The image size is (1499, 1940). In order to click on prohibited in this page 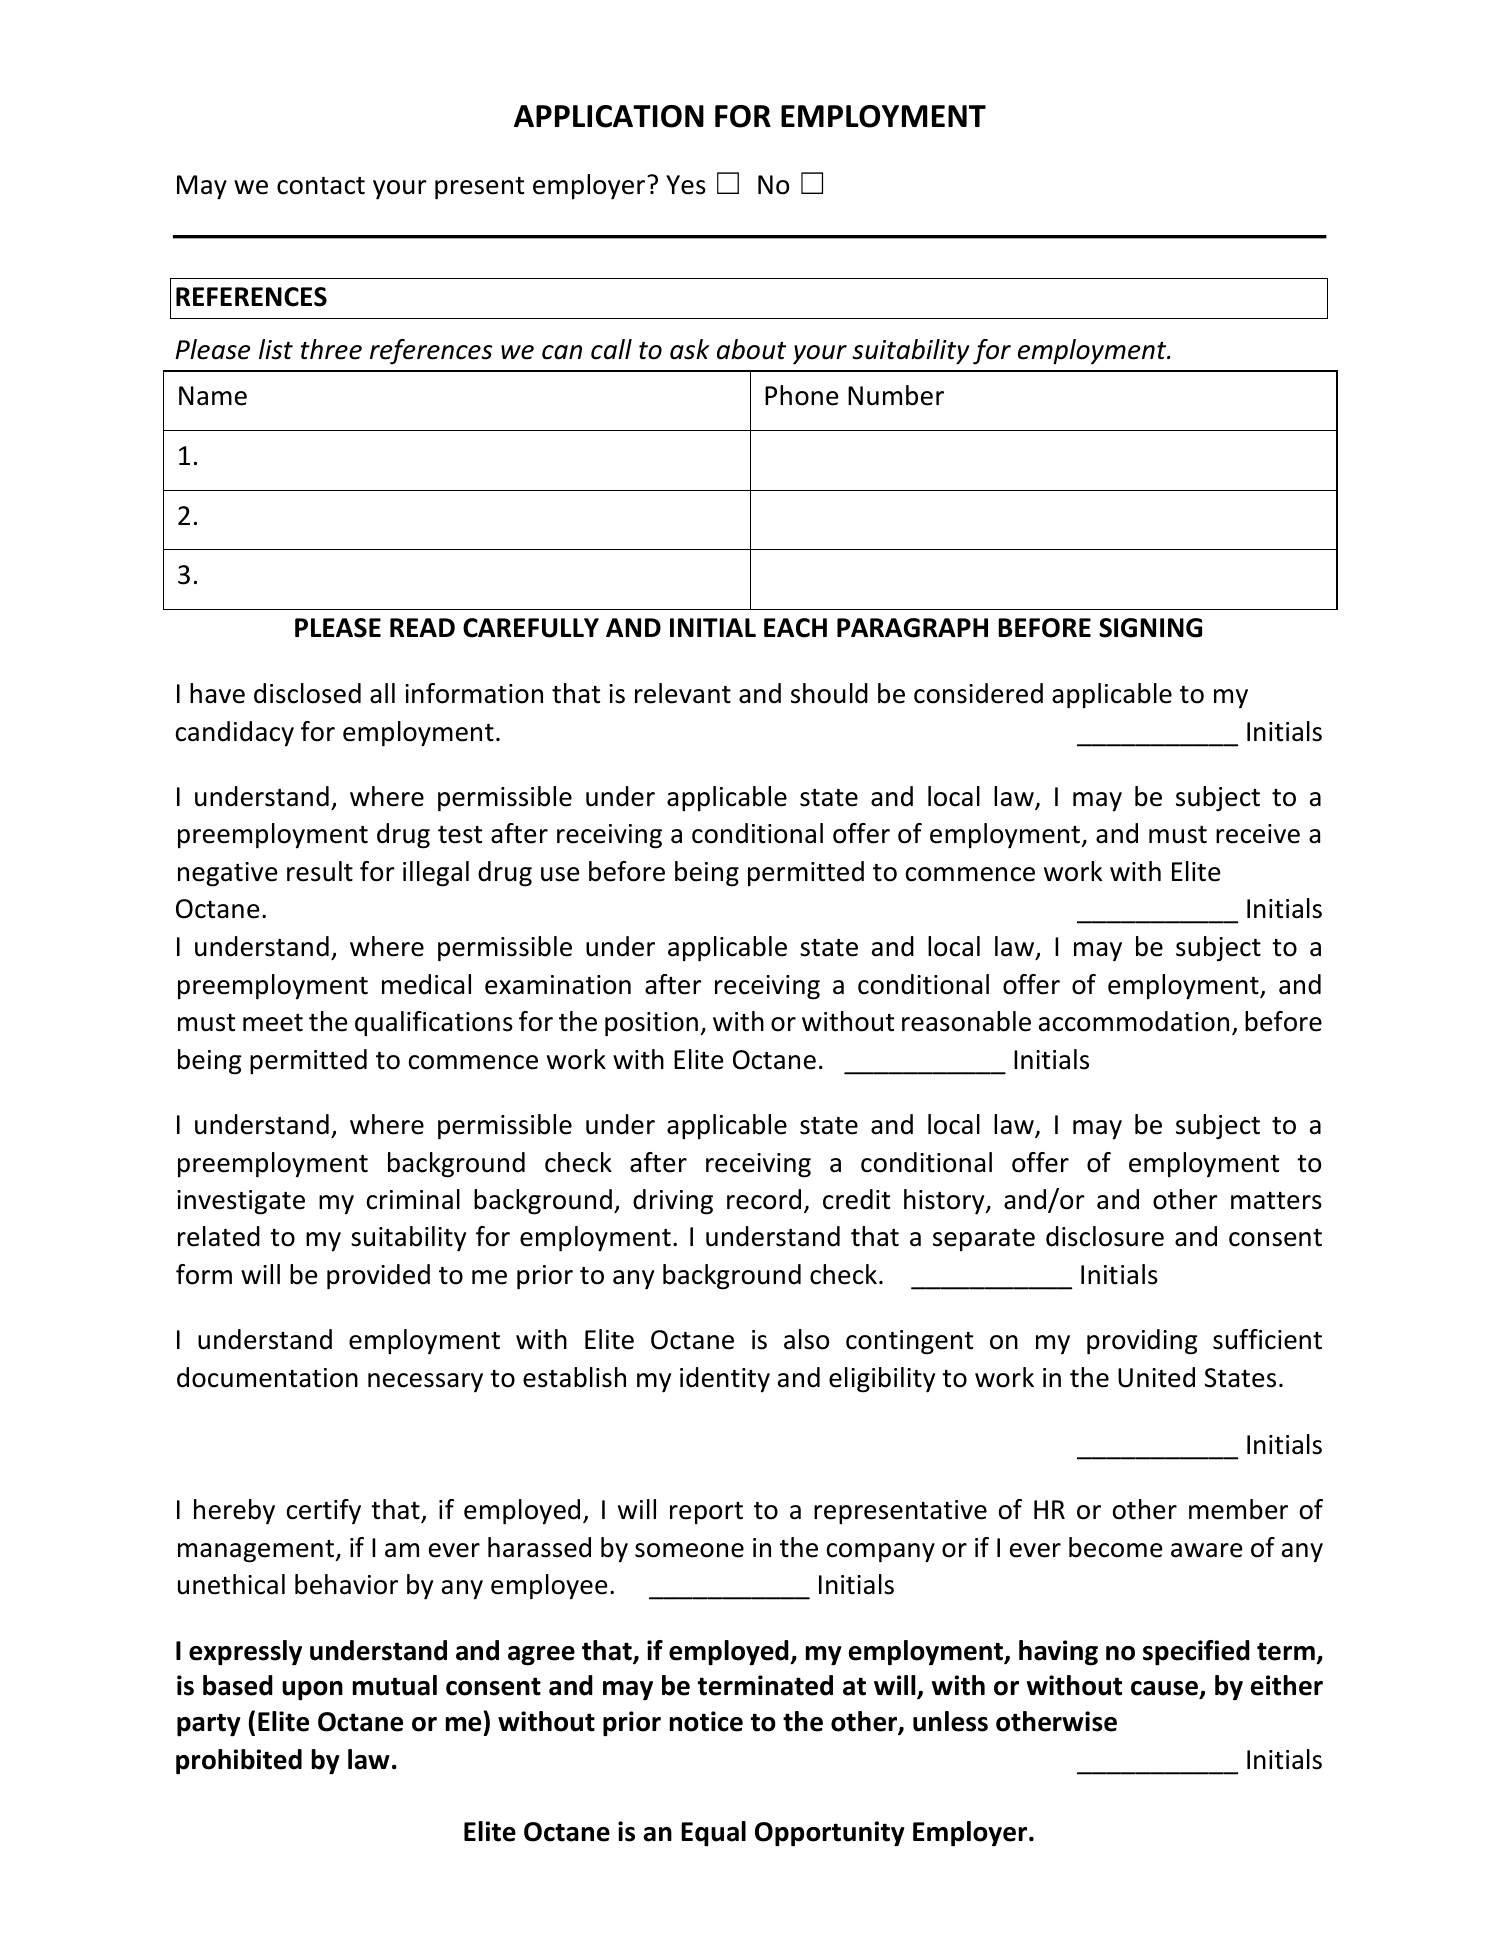, I will do `click(239, 1761)`.
